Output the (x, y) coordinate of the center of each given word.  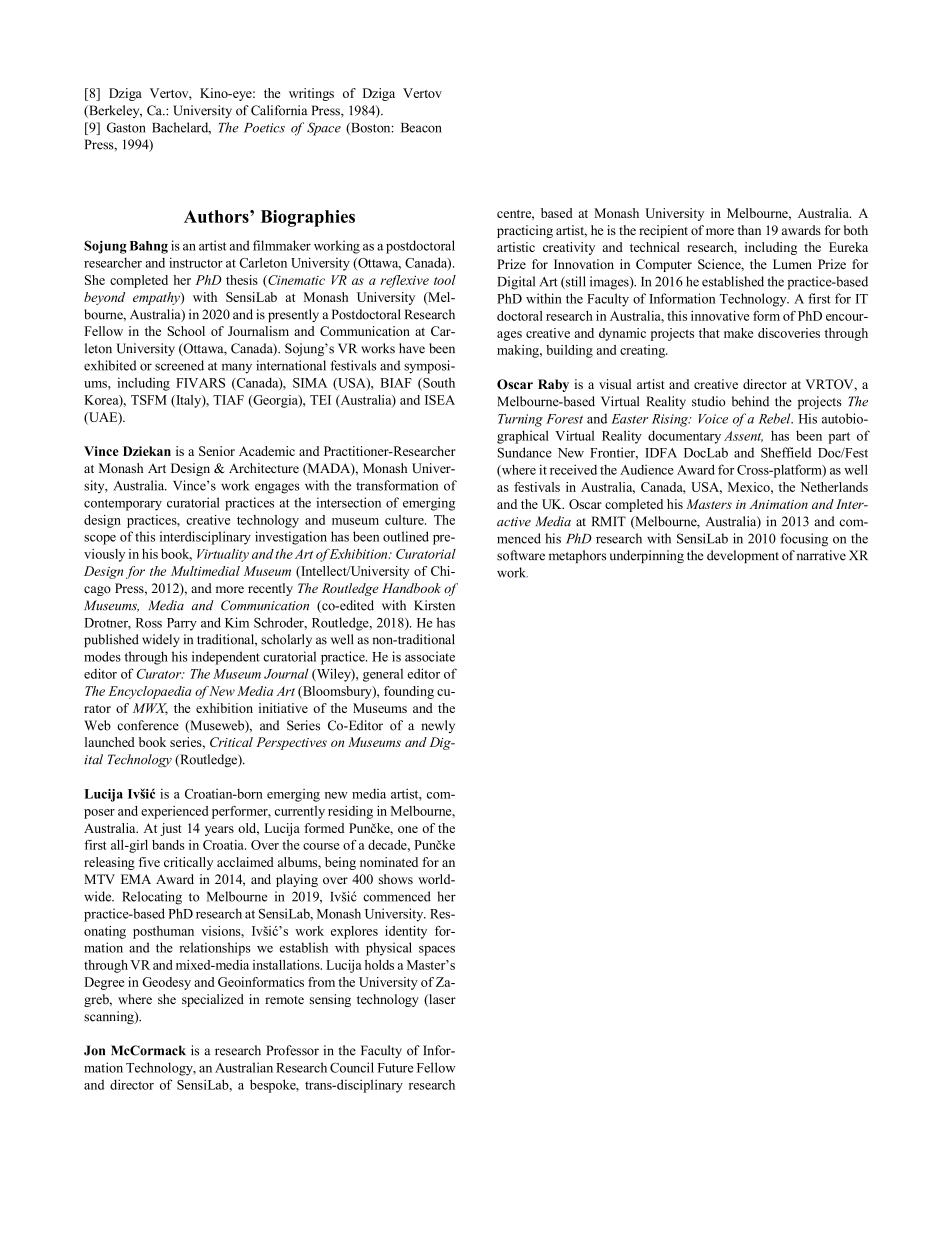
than (749, 230)
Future (395, 1068)
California (279, 110)
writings (311, 94)
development (743, 556)
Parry (182, 624)
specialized (213, 1000)
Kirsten (434, 605)
